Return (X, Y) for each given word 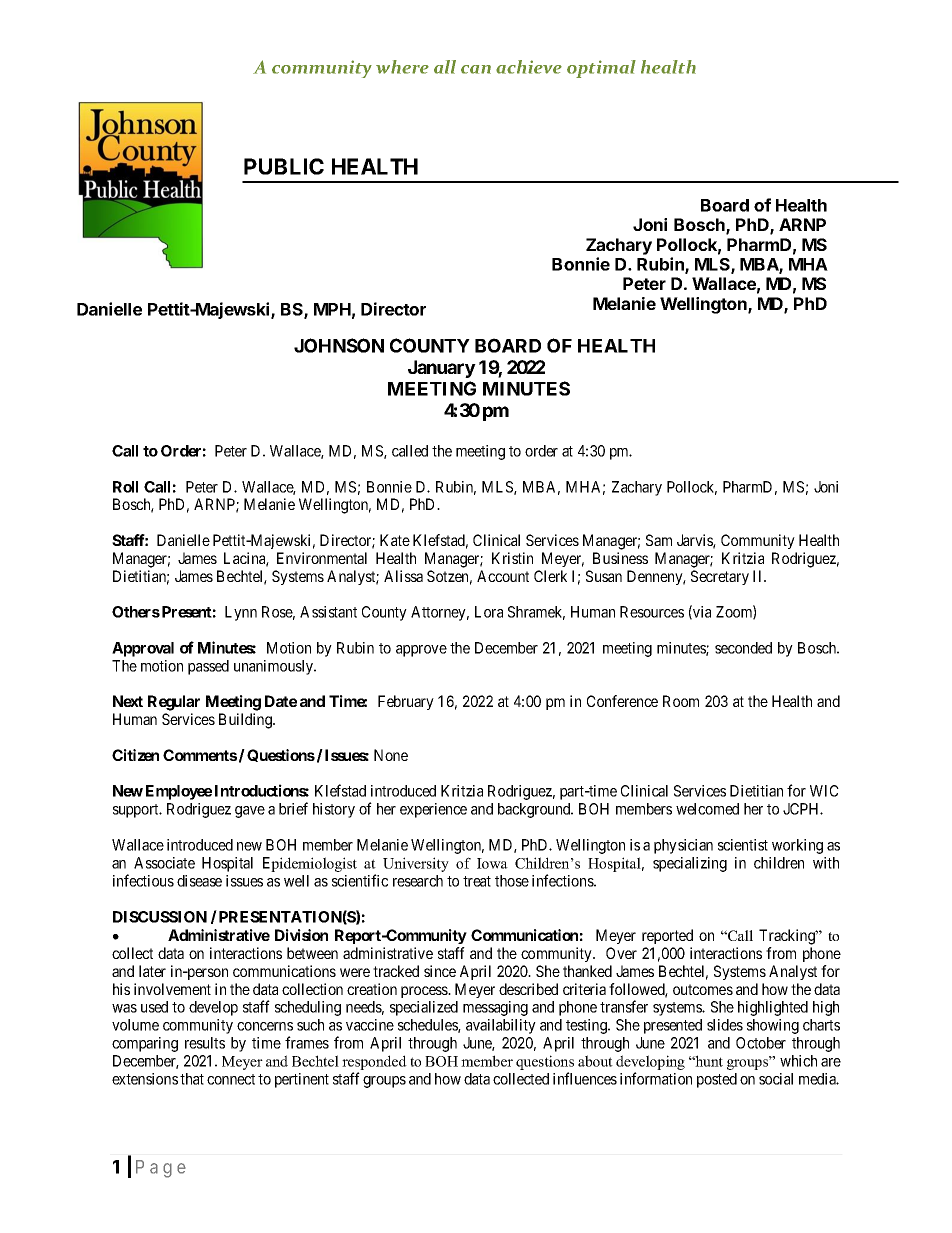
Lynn (241, 613)
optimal (601, 69)
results (205, 1043)
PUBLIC (284, 166)
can (476, 69)
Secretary (720, 577)
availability (501, 1026)
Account (503, 576)
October (761, 1043)
